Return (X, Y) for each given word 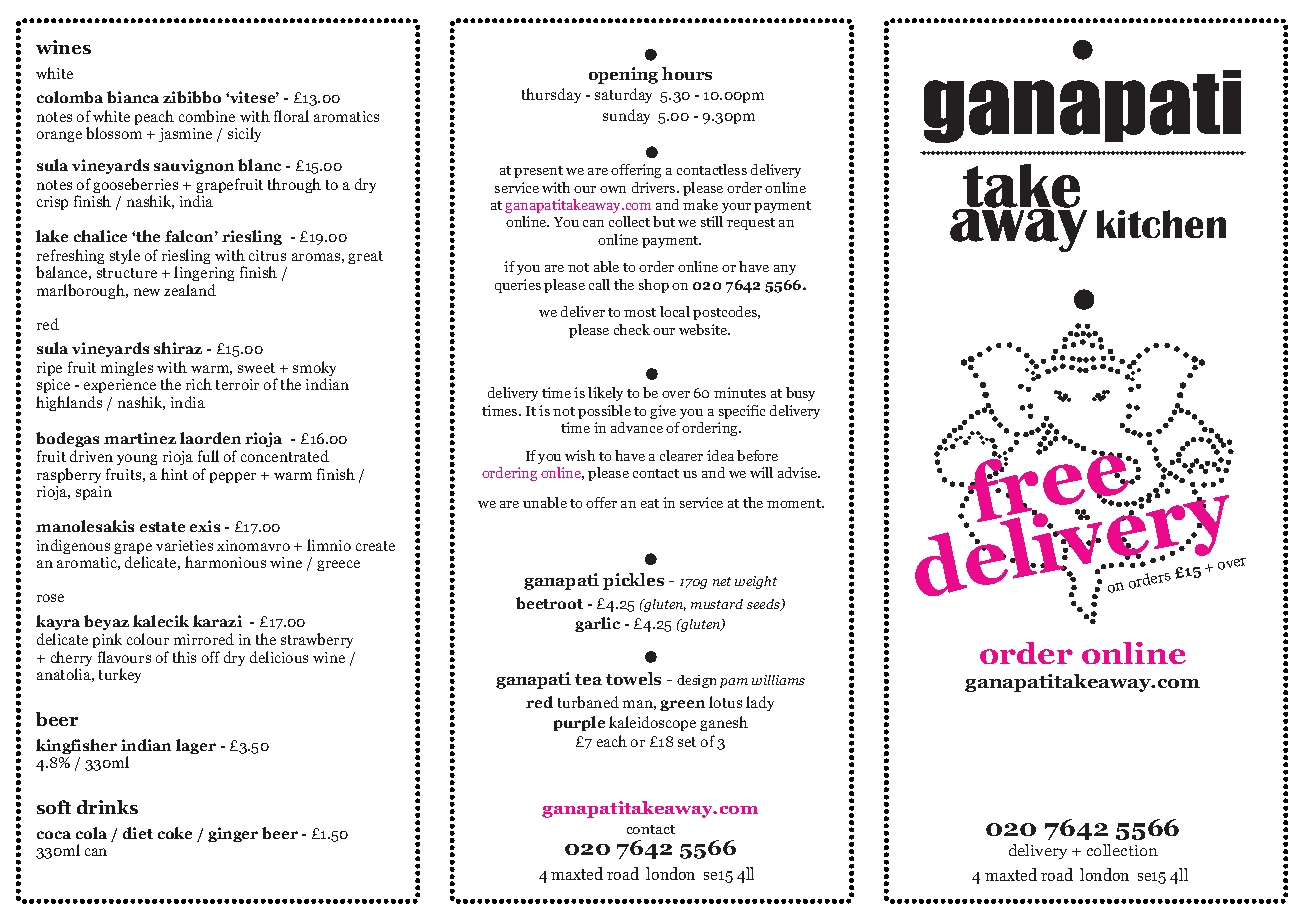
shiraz (178, 348)
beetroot (549, 603)
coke (175, 833)
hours (687, 73)
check (632, 329)
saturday (623, 95)
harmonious (225, 562)
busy (800, 394)
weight (756, 582)
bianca (133, 97)
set (687, 742)
